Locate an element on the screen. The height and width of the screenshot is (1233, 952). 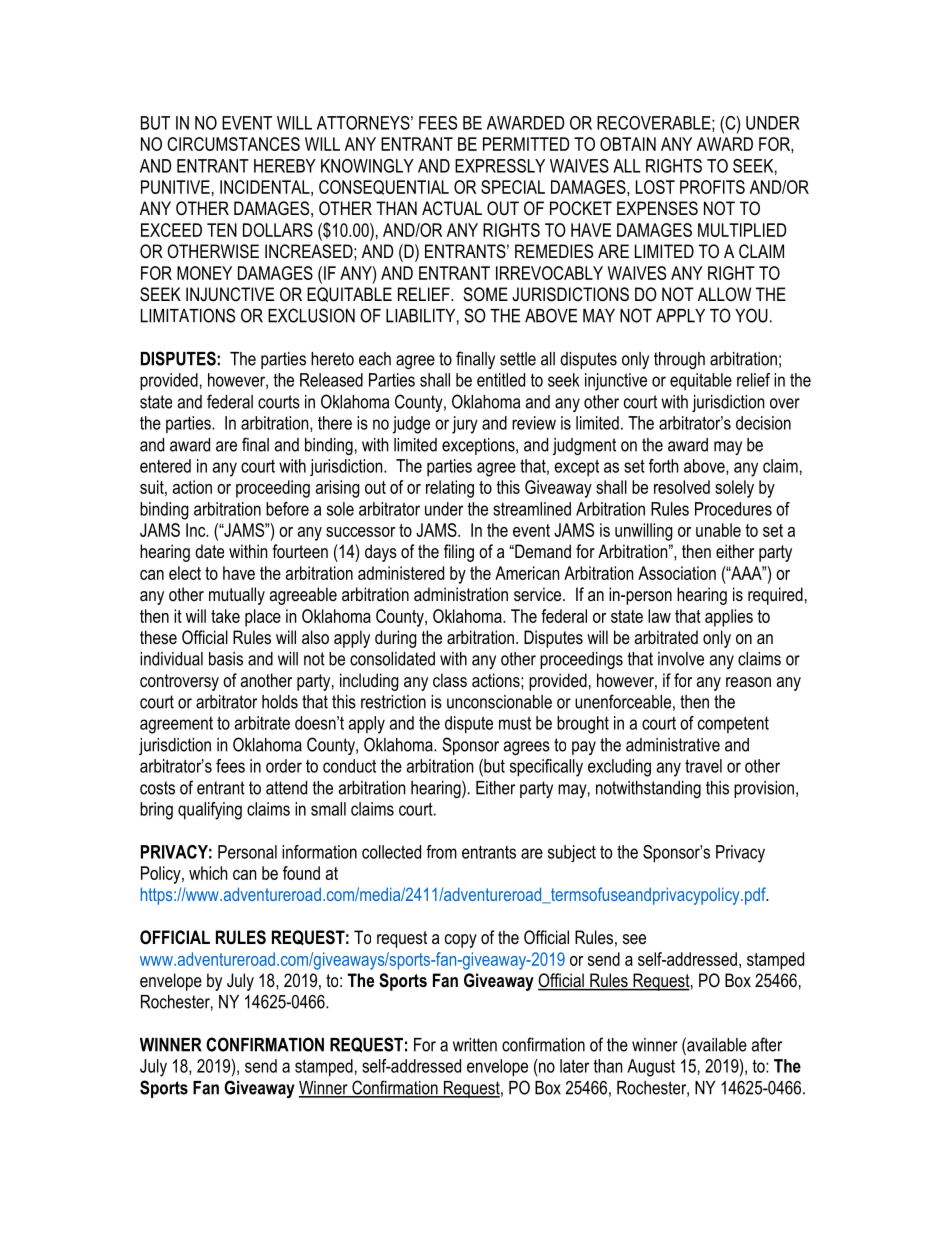
relating is located at coordinates (450, 489).
